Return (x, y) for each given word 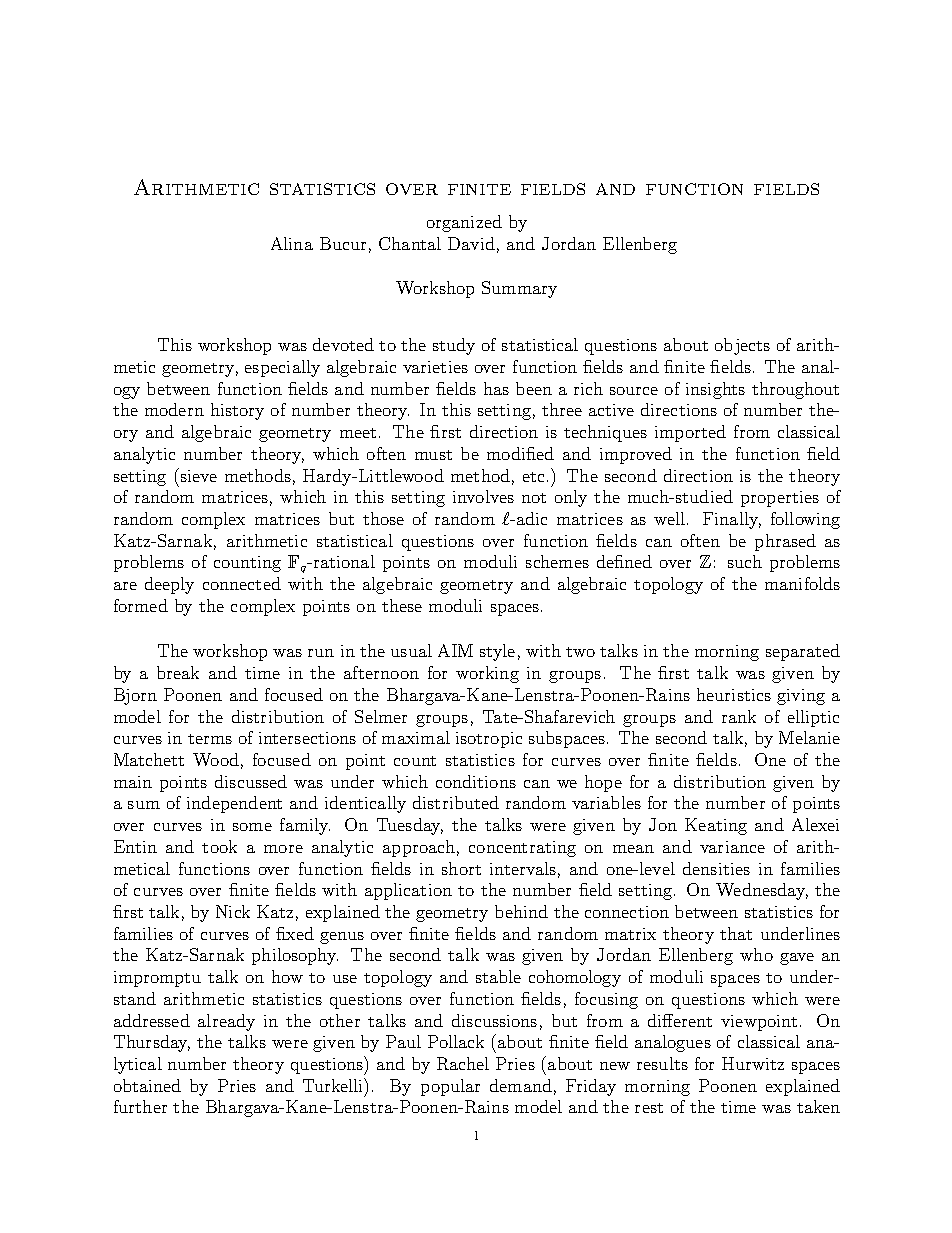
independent (234, 804)
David (471, 243)
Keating (716, 826)
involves (483, 496)
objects (742, 346)
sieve (197, 475)
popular (450, 1087)
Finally (732, 520)
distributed (456, 802)
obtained (147, 1085)
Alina (292, 243)
